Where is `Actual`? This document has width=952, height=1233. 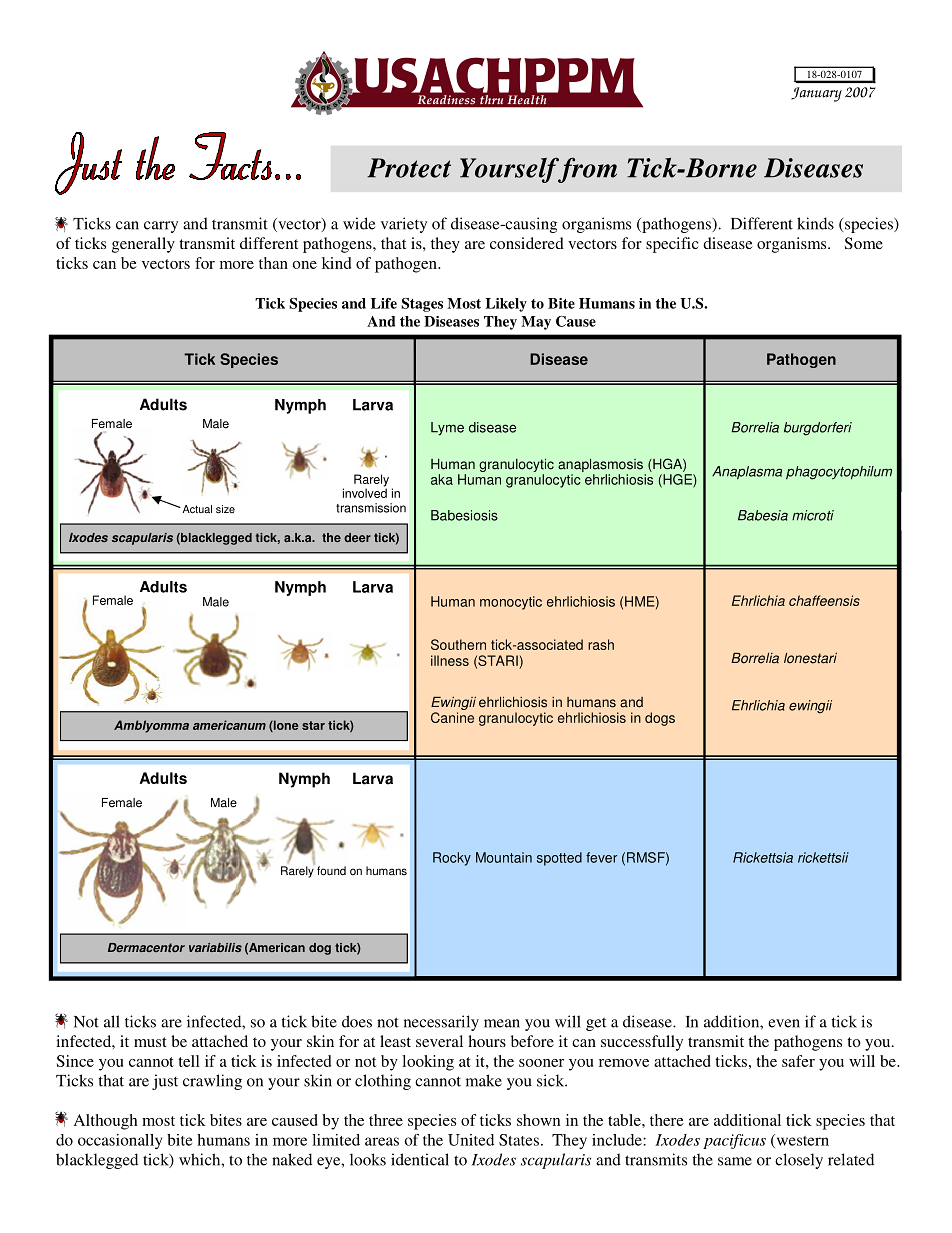
Actual is located at coordinates (196, 509).
